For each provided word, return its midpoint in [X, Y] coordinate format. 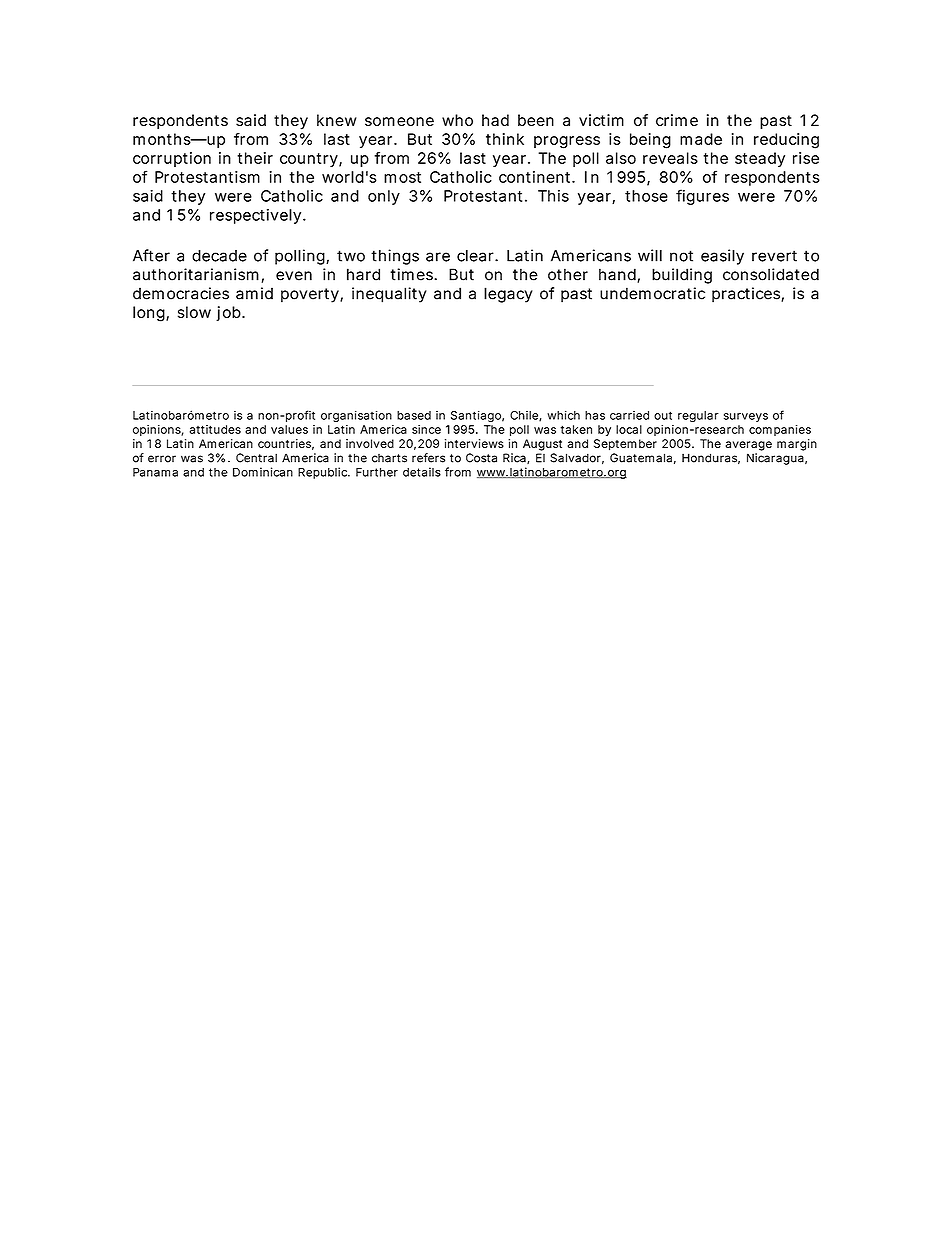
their [255, 158]
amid [254, 293]
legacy [508, 295]
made [701, 139]
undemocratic [652, 293]
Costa [481, 458]
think [505, 139]
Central [256, 458]
